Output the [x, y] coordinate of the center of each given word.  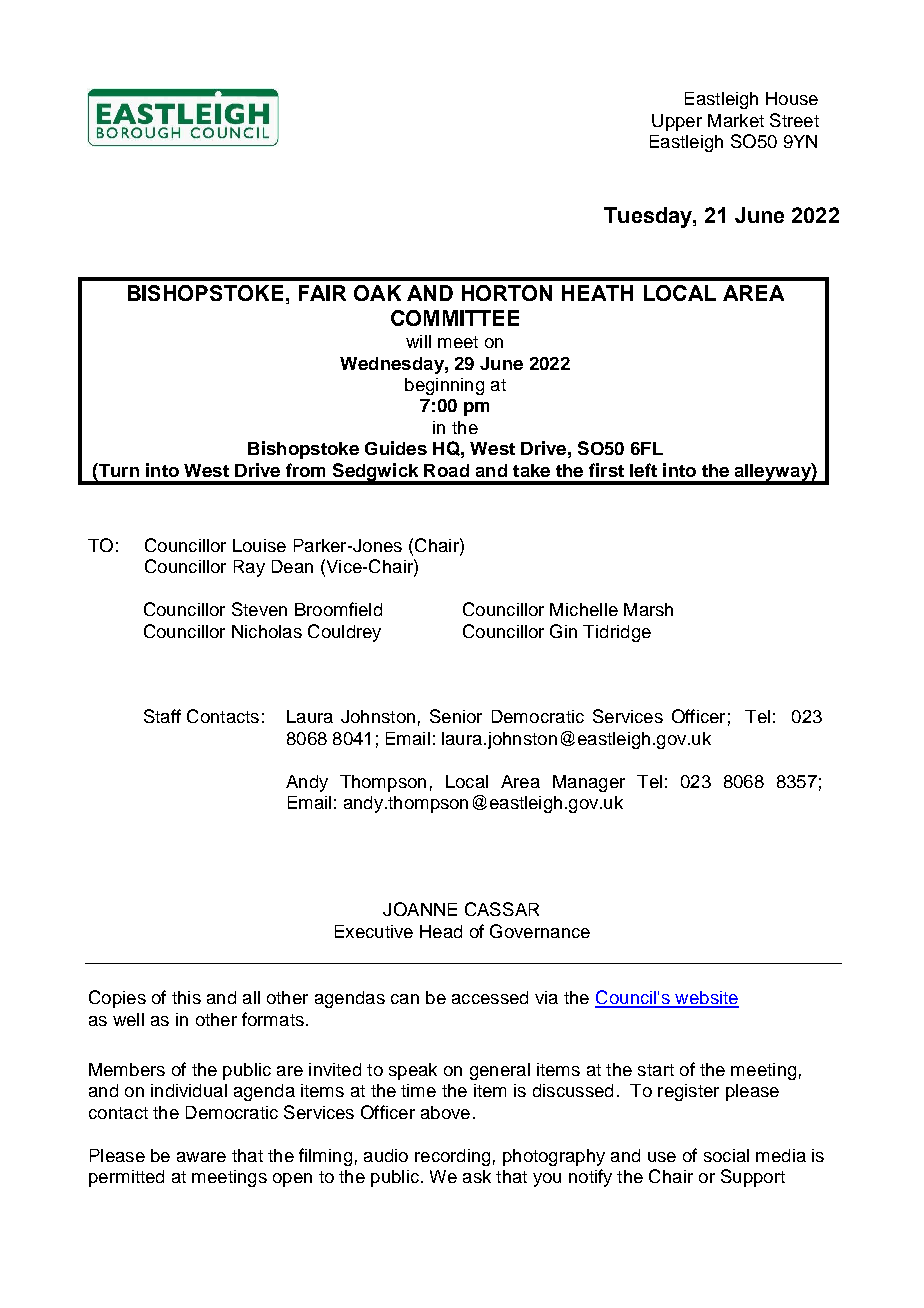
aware [201, 1157]
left [643, 470]
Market [736, 120]
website [706, 999]
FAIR [322, 293]
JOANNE [420, 909]
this [186, 997]
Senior [456, 716]
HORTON [507, 293]
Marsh [648, 609]
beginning [444, 386]
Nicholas [267, 631]
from [305, 470]
